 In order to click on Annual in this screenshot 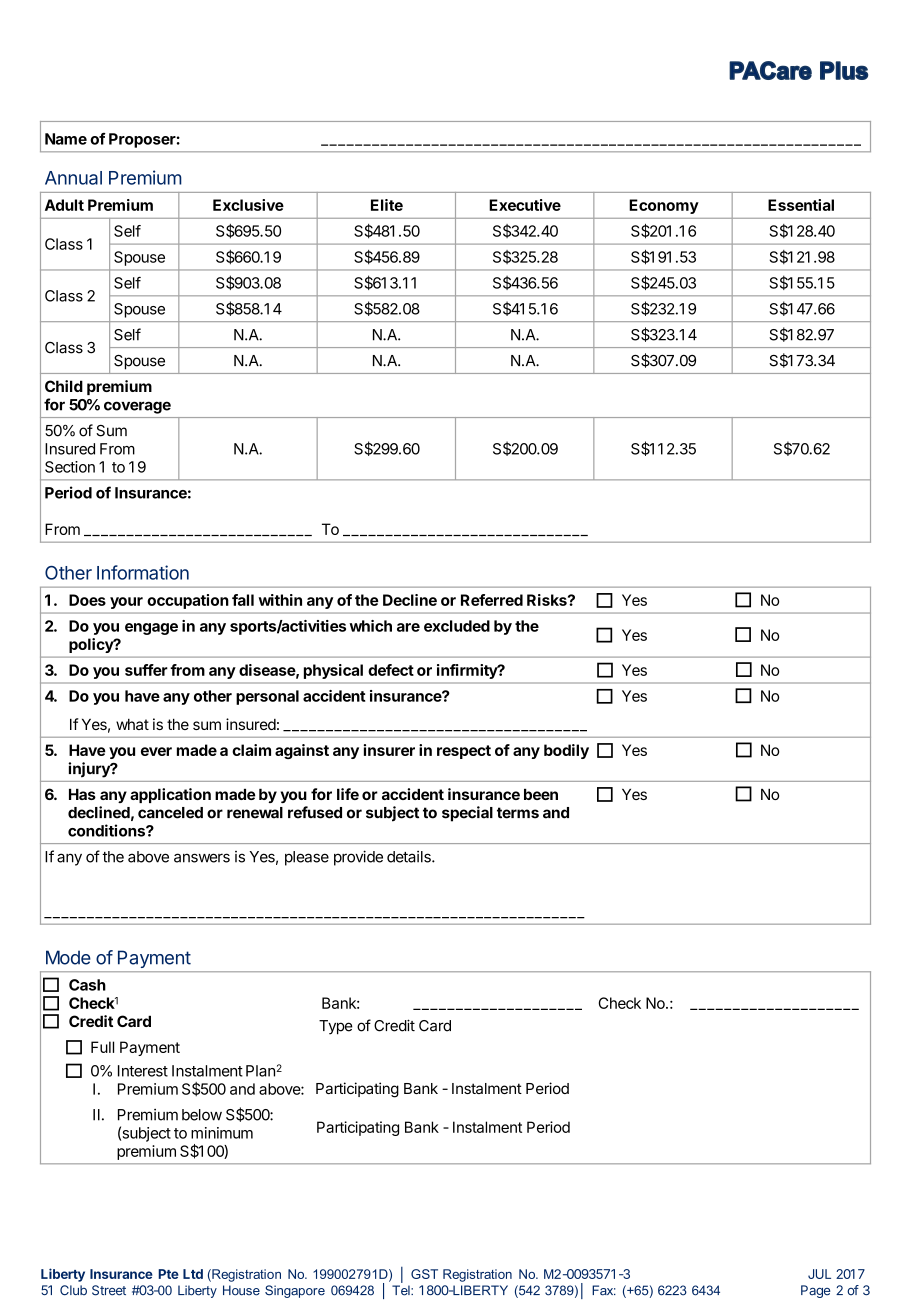, I will do `click(73, 178)`.
